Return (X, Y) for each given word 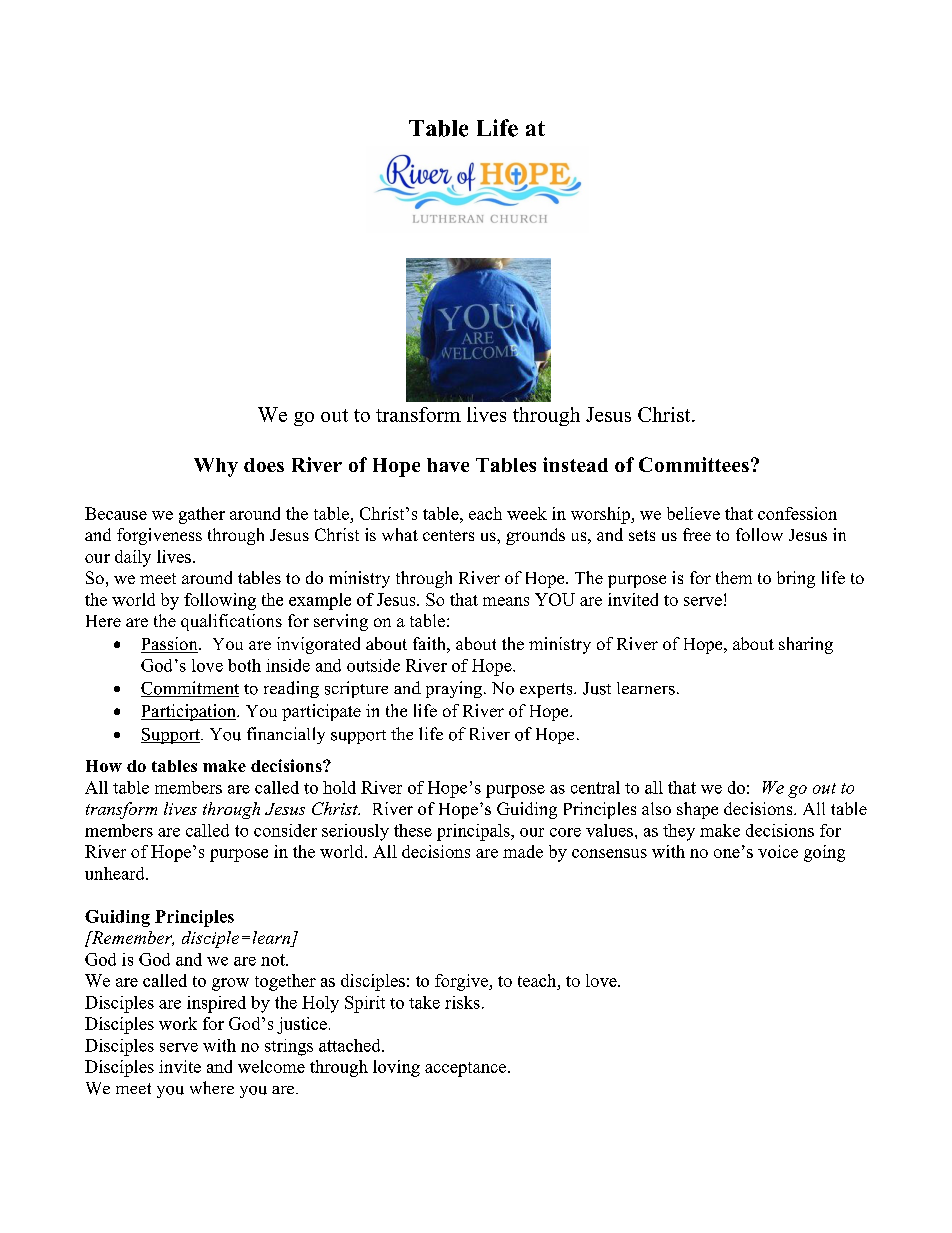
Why (216, 467)
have (448, 465)
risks (462, 1002)
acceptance (467, 1069)
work (178, 1023)
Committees (694, 464)
